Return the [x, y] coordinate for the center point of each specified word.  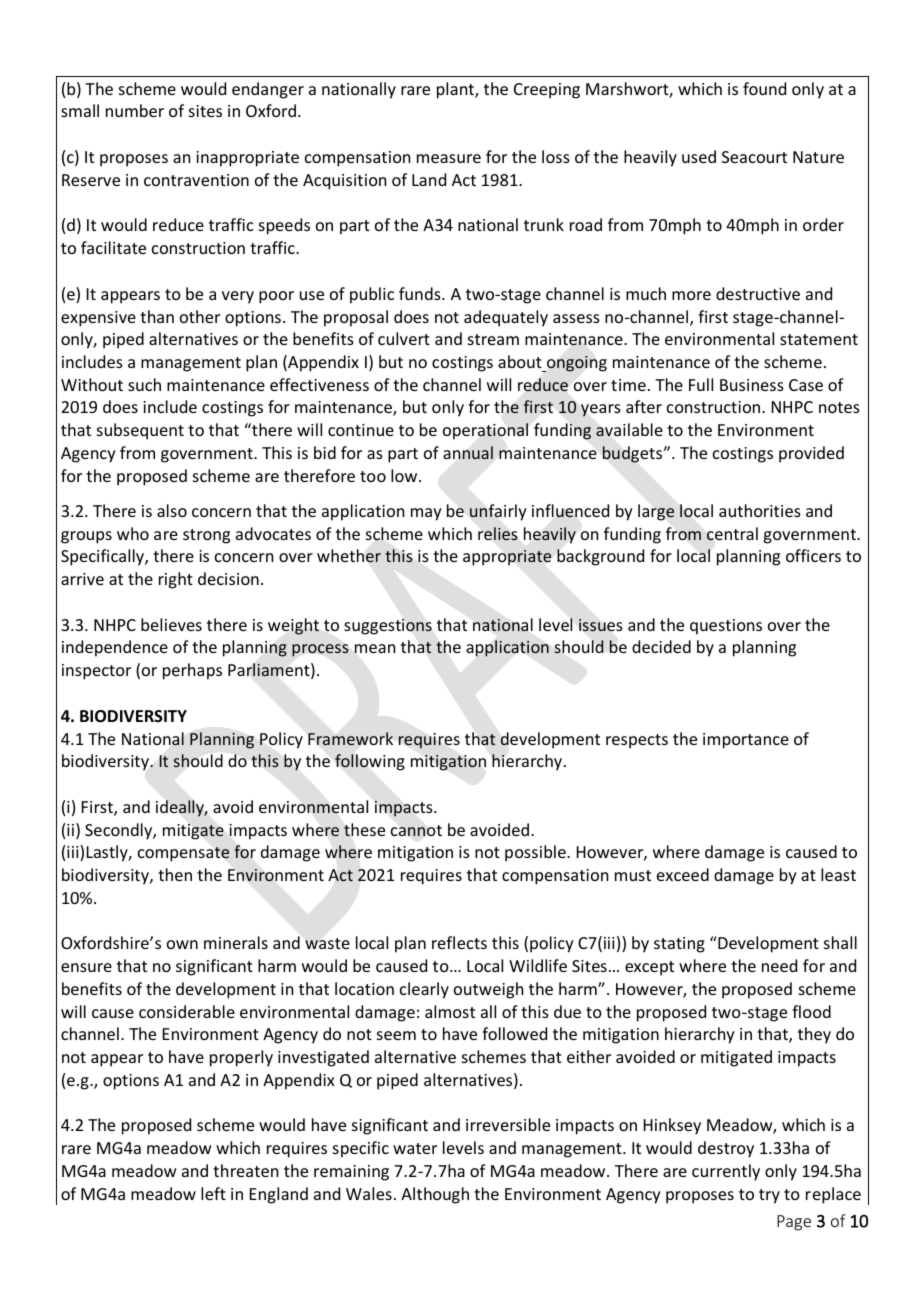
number [135, 110]
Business [752, 385]
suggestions [388, 627]
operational [485, 431]
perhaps [192, 671]
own [182, 944]
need [779, 965]
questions [726, 627]
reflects [459, 942]
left [213, 1193]
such [144, 384]
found [764, 88]
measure [449, 158]
